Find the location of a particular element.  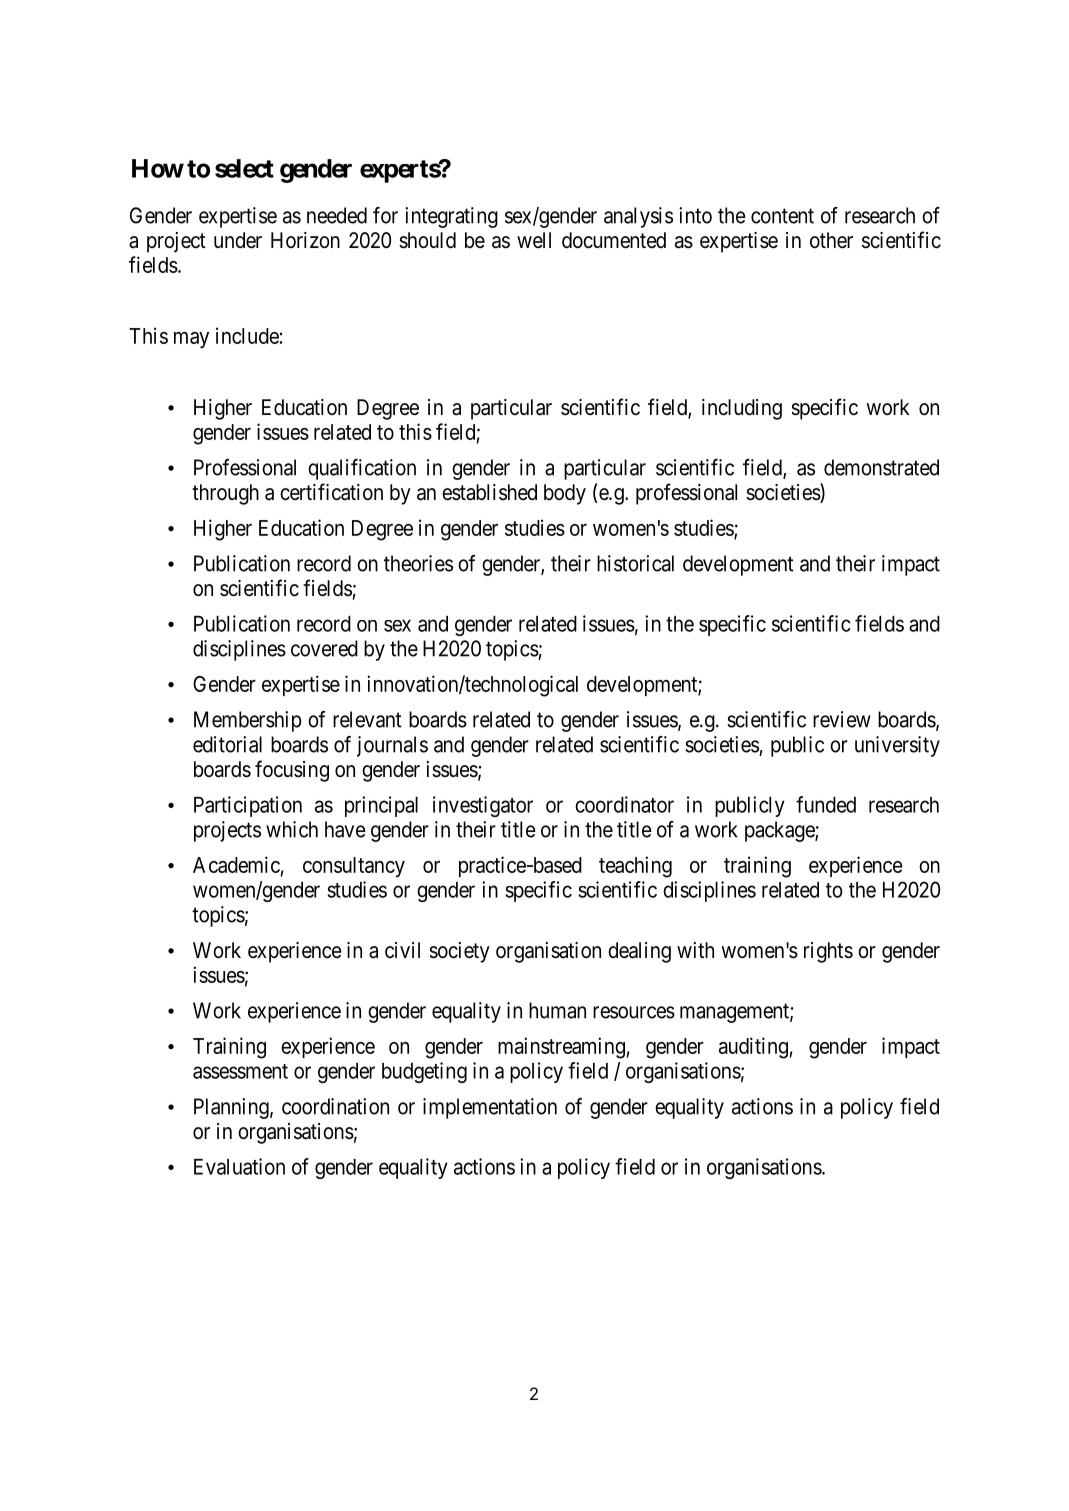

review is located at coordinates (842, 719).
